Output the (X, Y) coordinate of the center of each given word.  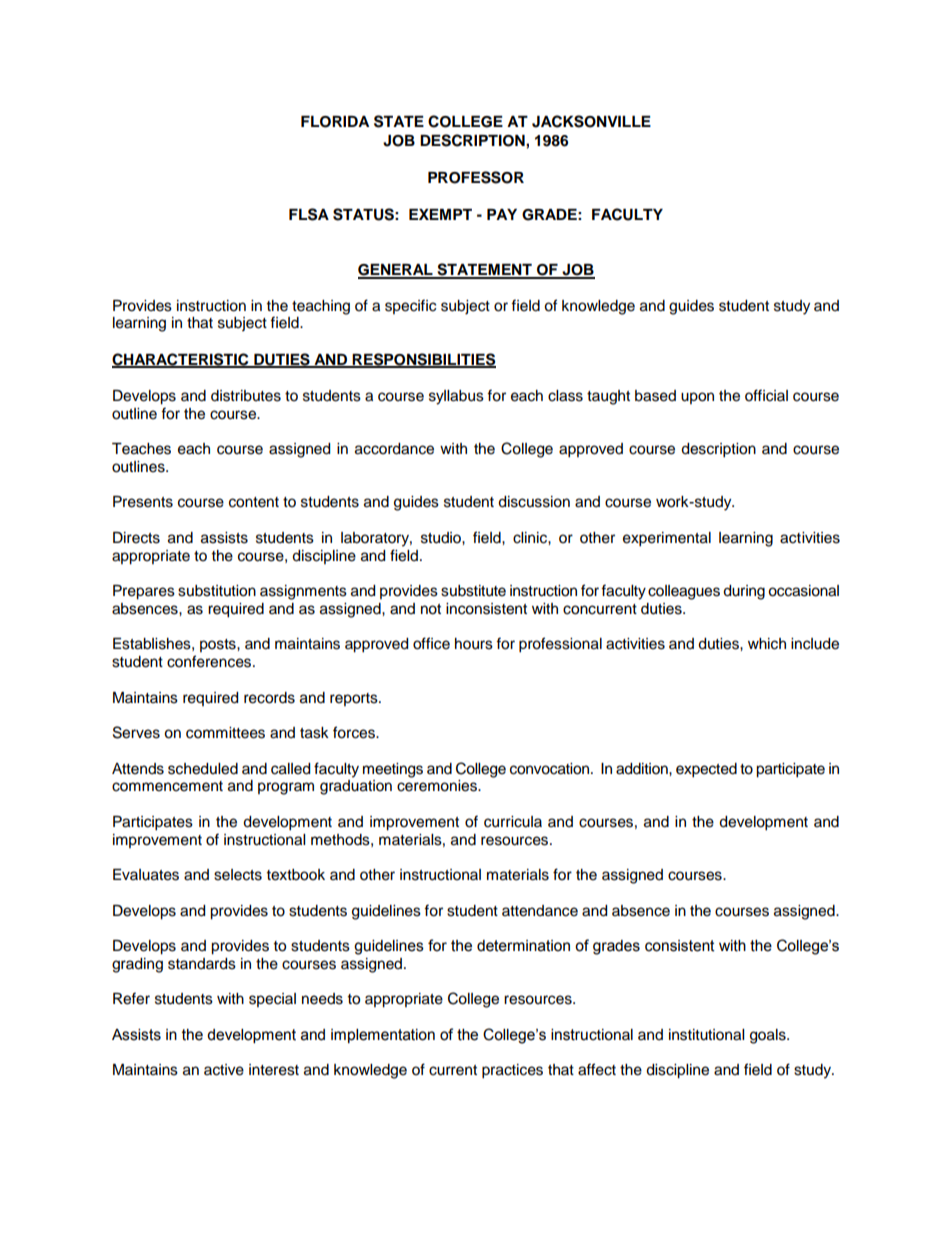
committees (225, 733)
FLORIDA (335, 122)
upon (697, 398)
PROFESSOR (476, 177)
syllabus (456, 397)
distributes (246, 396)
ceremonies (438, 786)
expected (706, 770)
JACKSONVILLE (591, 121)
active (224, 1070)
